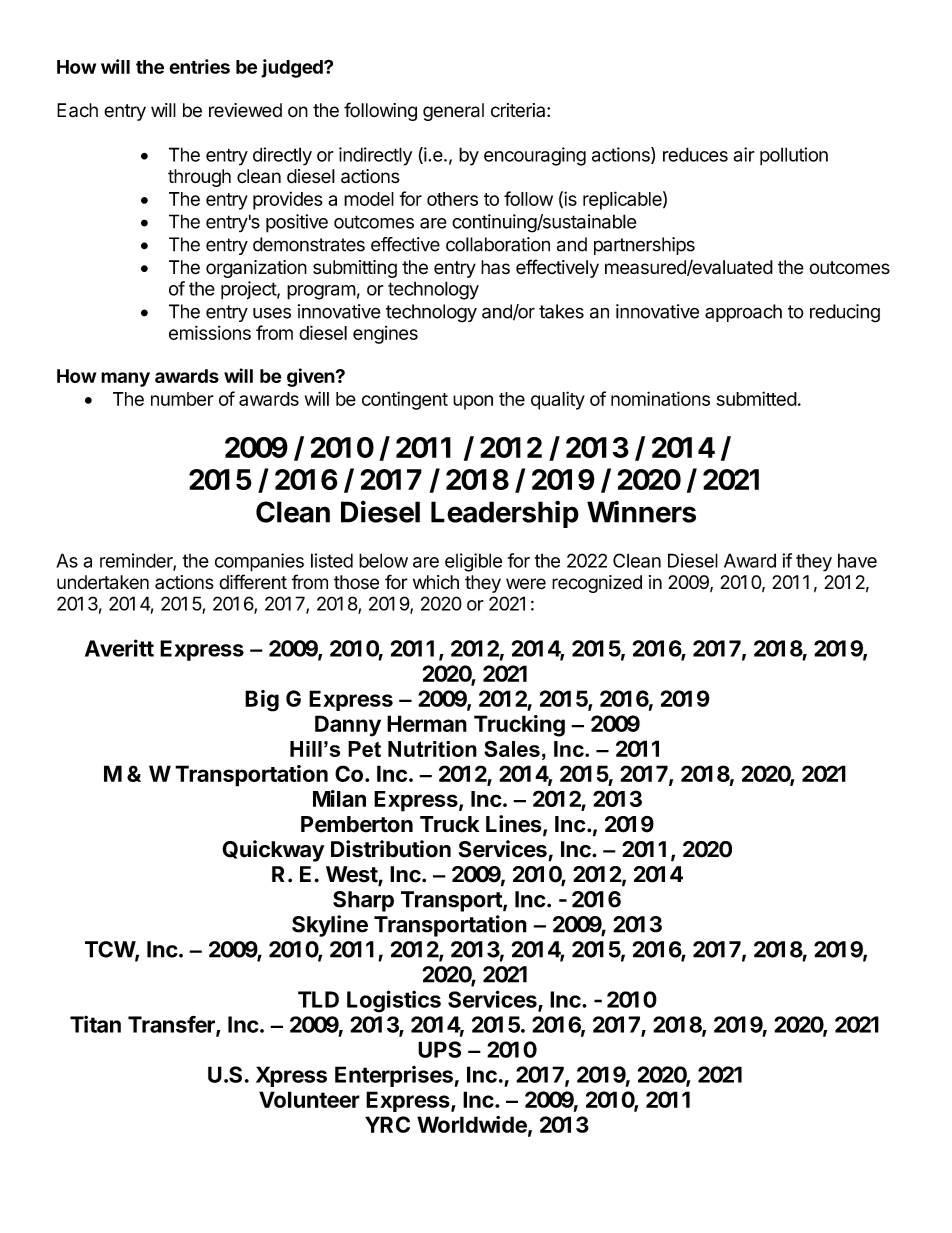 Image resolution: width=952 pixels, height=1233 pixels. Describe the element at coordinates (103, 582) in the screenshot. I see `undertaken` at that location.
